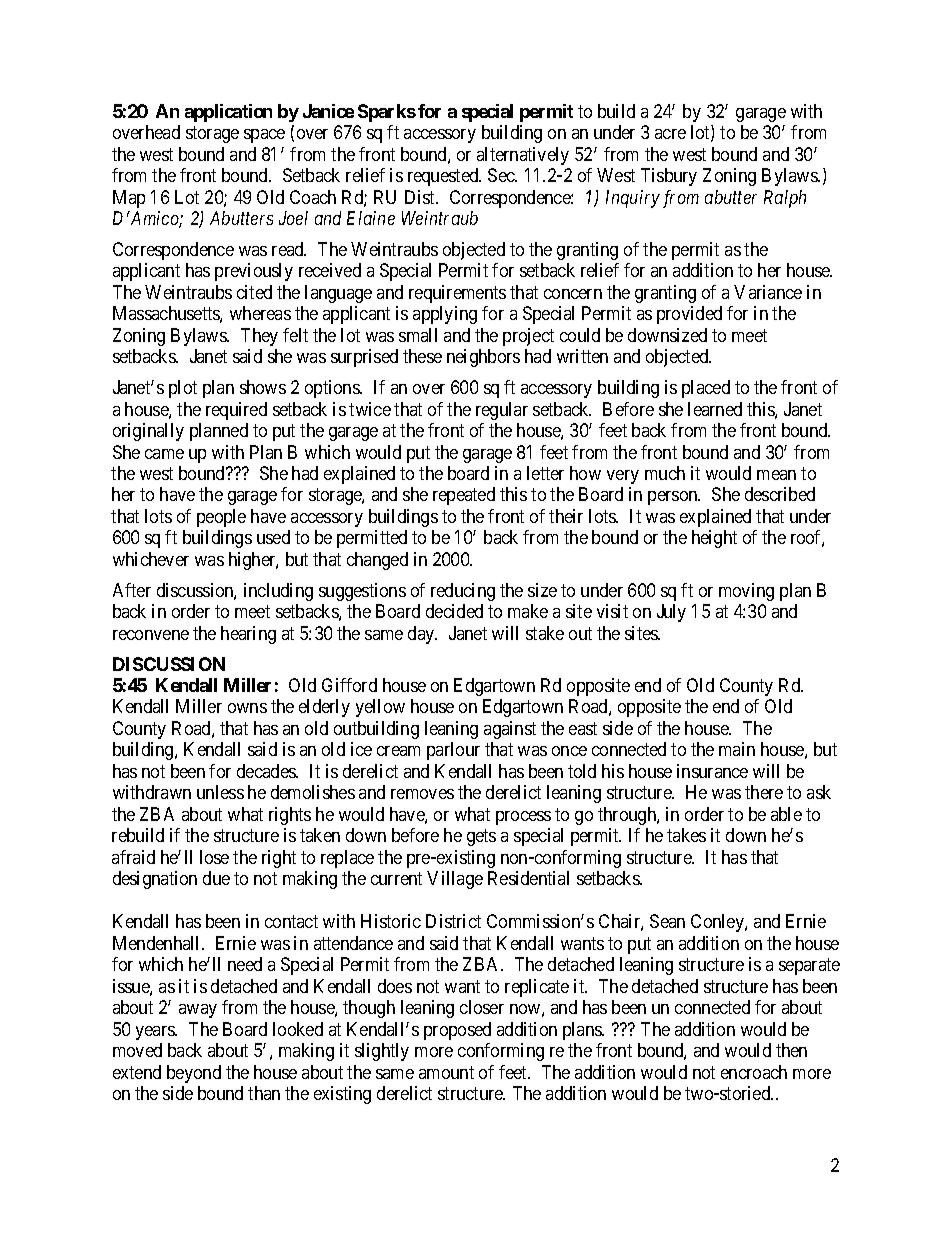 This screenshot has width=952, height=1233. I want to click on beyond, so click(194, 1074).
